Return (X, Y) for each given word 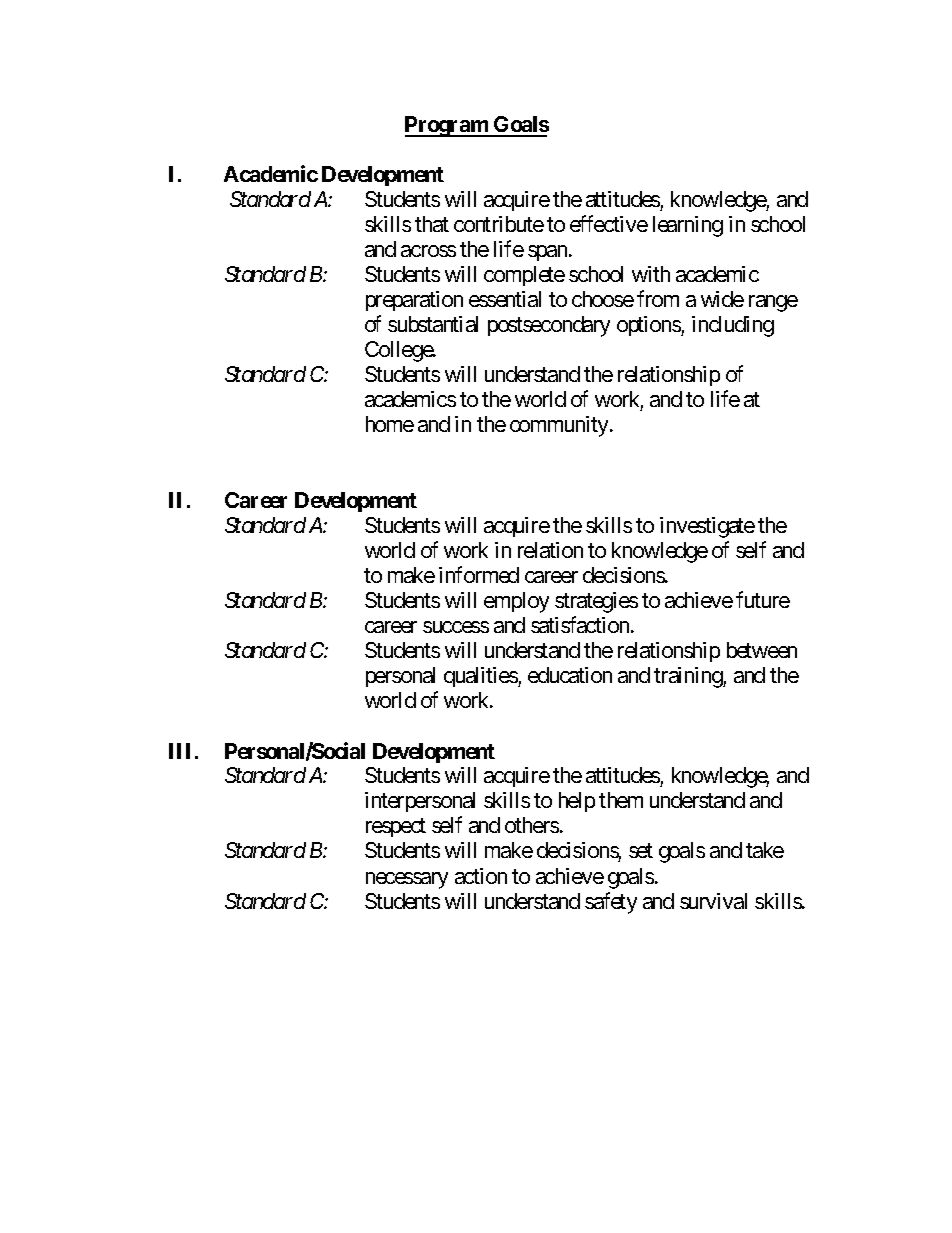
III (182, 751)
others (532, 825)
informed (479, 574)
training (689, 677)
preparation (414, 301)
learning (688, 226)
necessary (407, 880)
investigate (707, 527)
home (390, 424)
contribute (499, 224)
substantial (433, 324)
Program (447, 126)
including (733, 326)
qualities (481, 677)
